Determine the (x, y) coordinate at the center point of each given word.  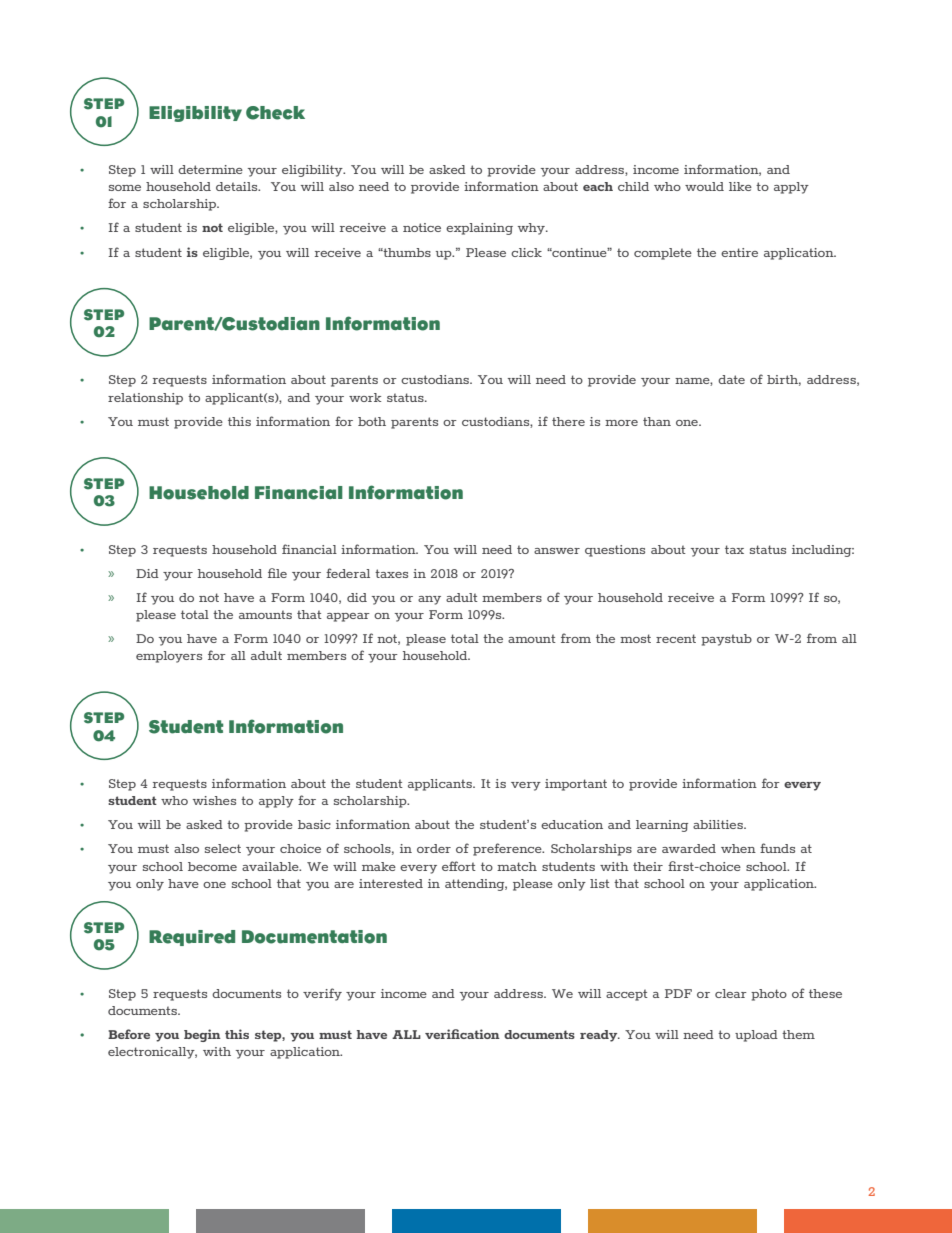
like (740, 186)
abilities (719, 824)
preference (508, 849)
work (365, 397)
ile (277, 573)
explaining (479, 229)
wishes (214, 800)
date (731, 379)
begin (202, 1035)
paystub (726, 640)
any (429, 600)
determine (210, 169)
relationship (145, 399)
